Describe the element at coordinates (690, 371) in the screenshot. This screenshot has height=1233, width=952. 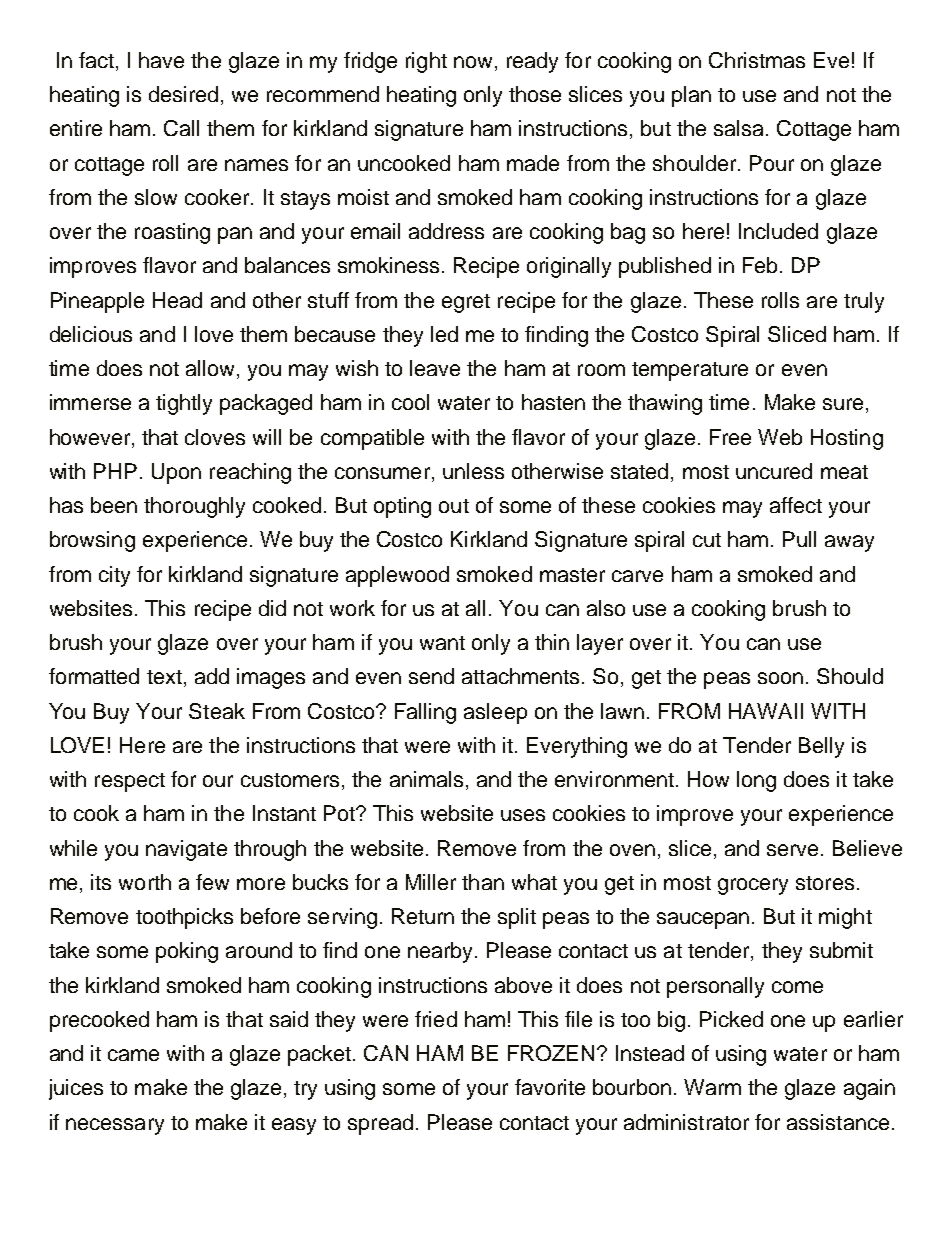
I see `temperature` at that location.
